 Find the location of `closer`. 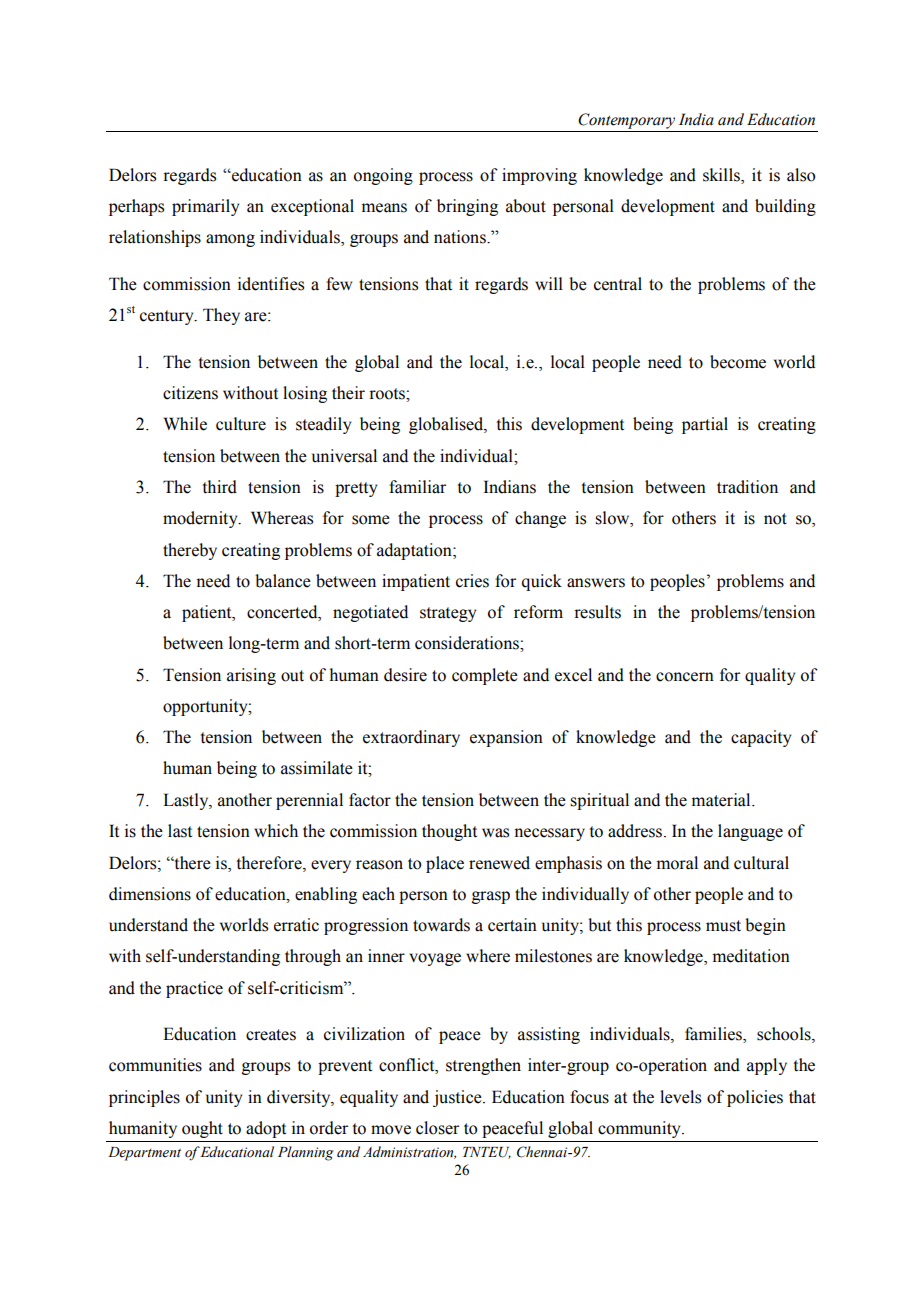

closer is located at coordinates (437, 1128).
